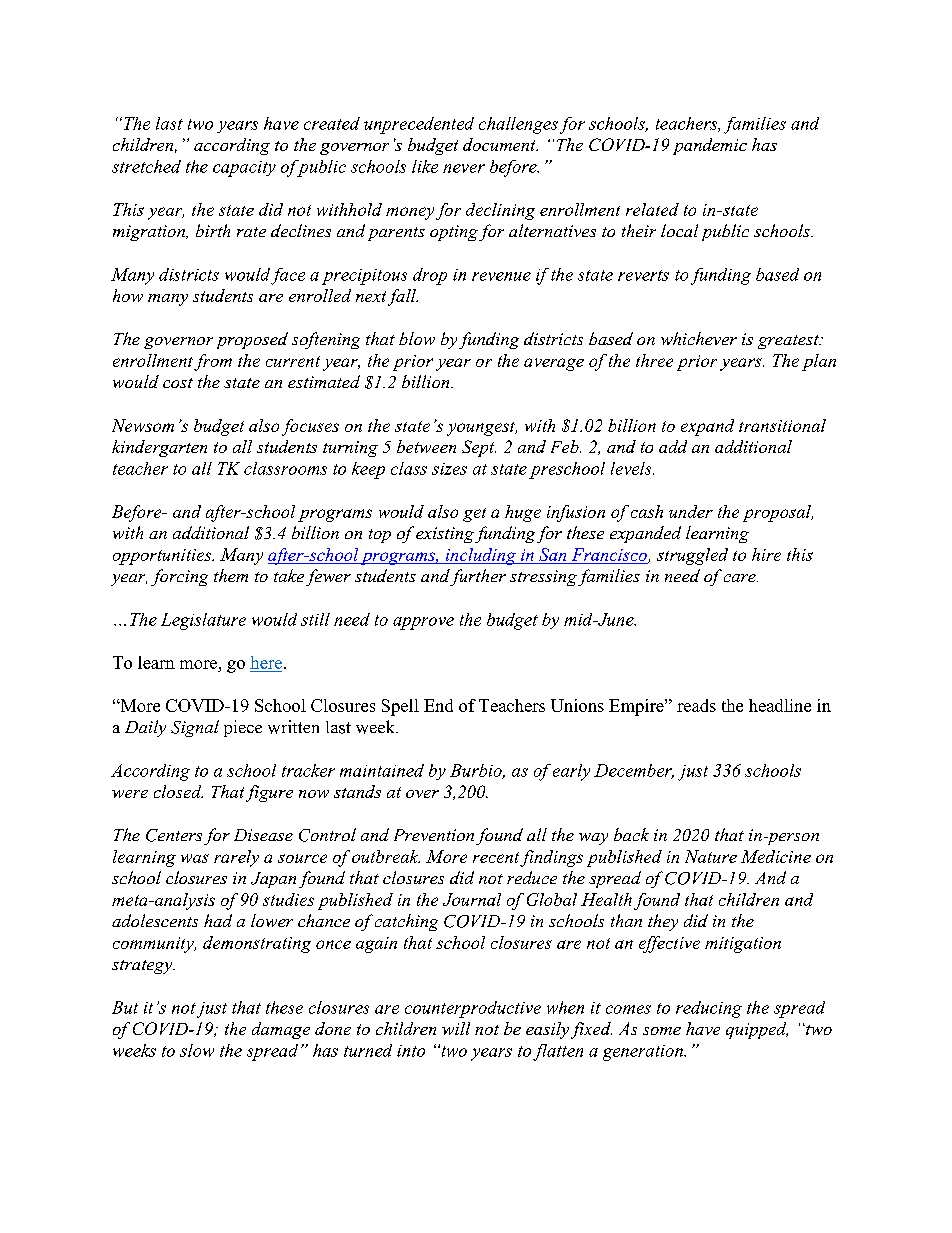  Describe the element at coordinates (244, 169) in the image. I see `capacity` at that location.
